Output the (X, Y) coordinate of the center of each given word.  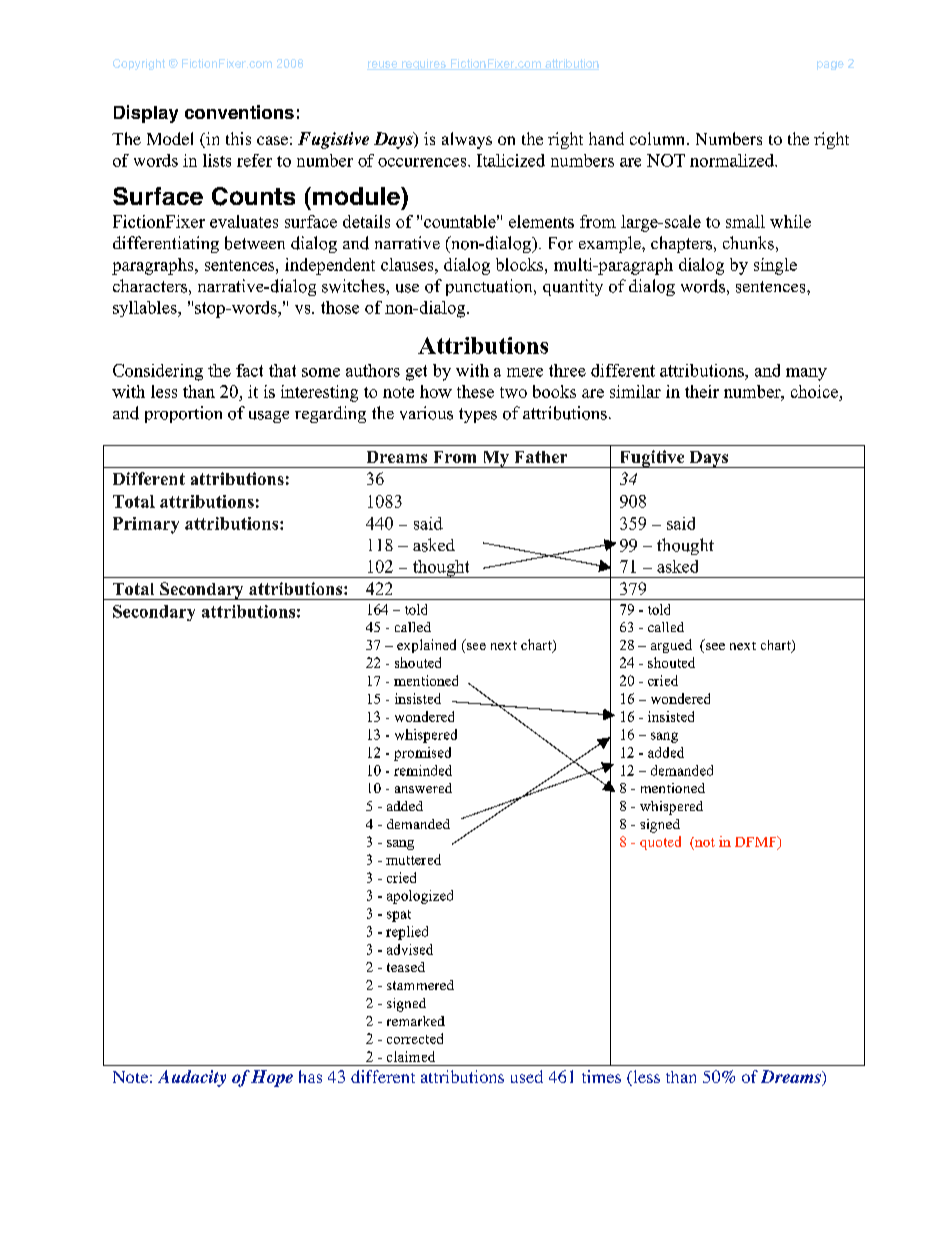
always (467, 140)
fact (249, 370)
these (475, 391)
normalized (733, 160)
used (527, 1076)
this (238, 138)
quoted (660, 843)
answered (423, 788)
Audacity (192, 1078)
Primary (146, 525)
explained (426, 646)
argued (671, 646)
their (702, 391)
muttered (413, 859)
